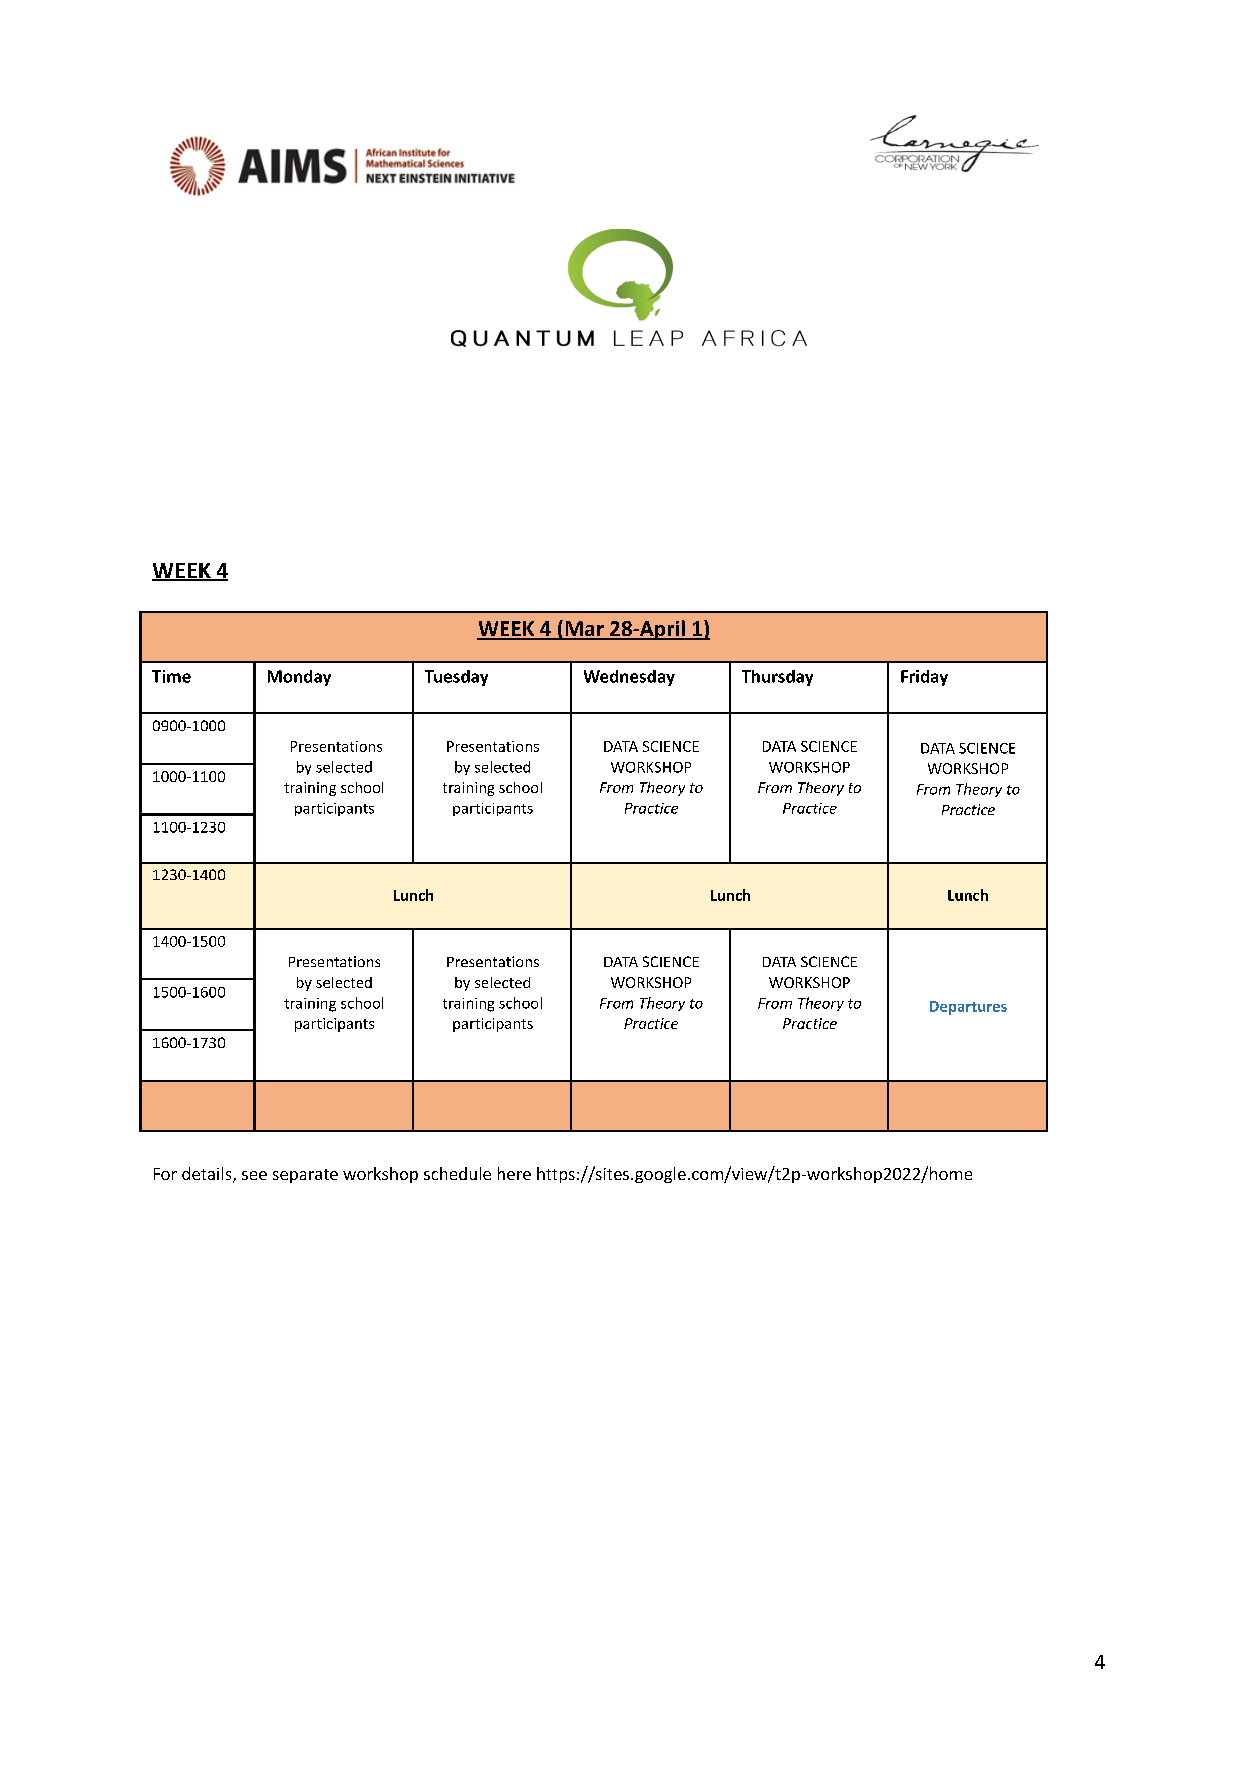 This document has height=1779, width=1259. I want to click on Thursday, so click(777, 678).
